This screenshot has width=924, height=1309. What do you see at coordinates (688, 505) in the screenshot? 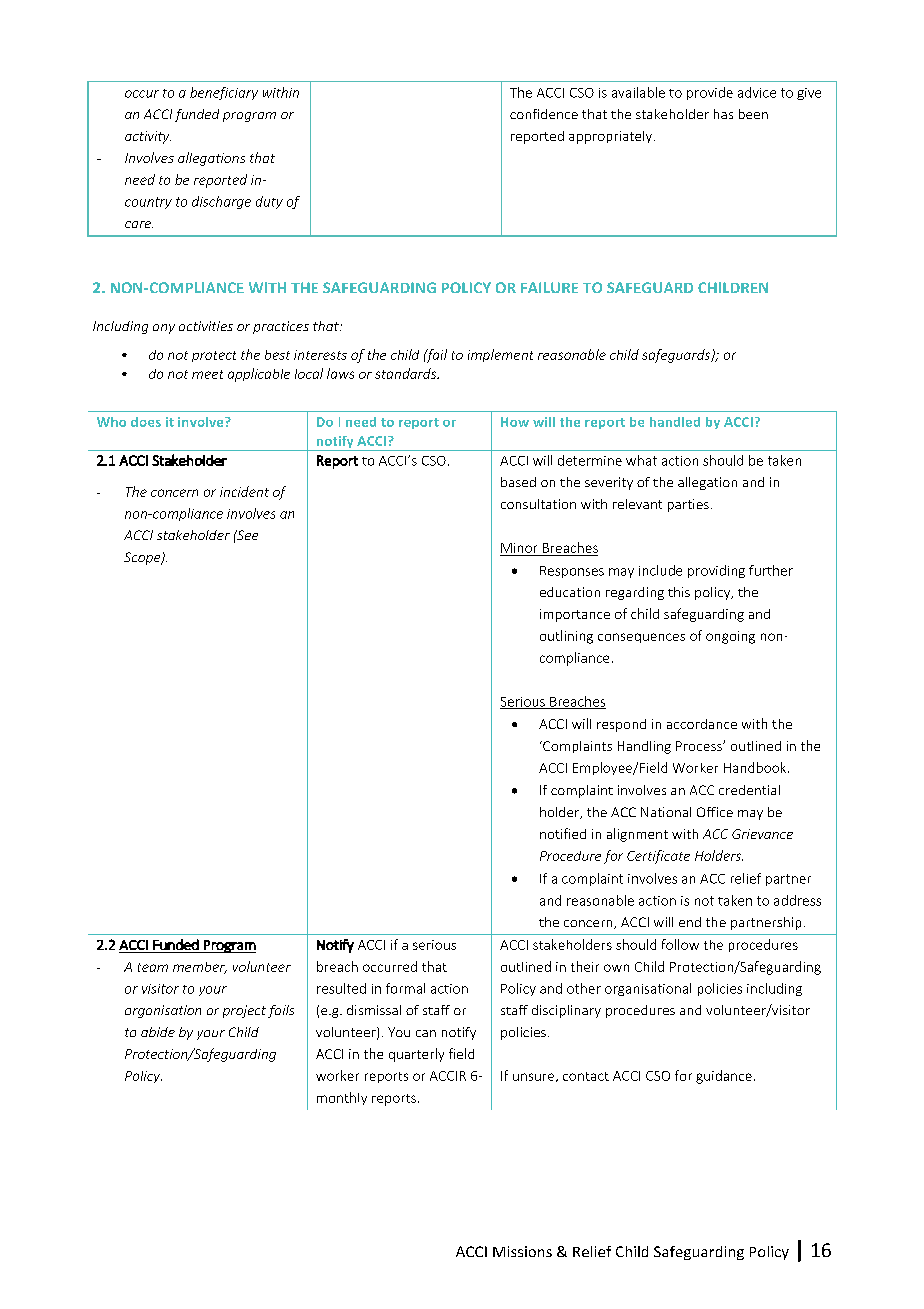
I see `parties` at bounding box center [688, 505].
